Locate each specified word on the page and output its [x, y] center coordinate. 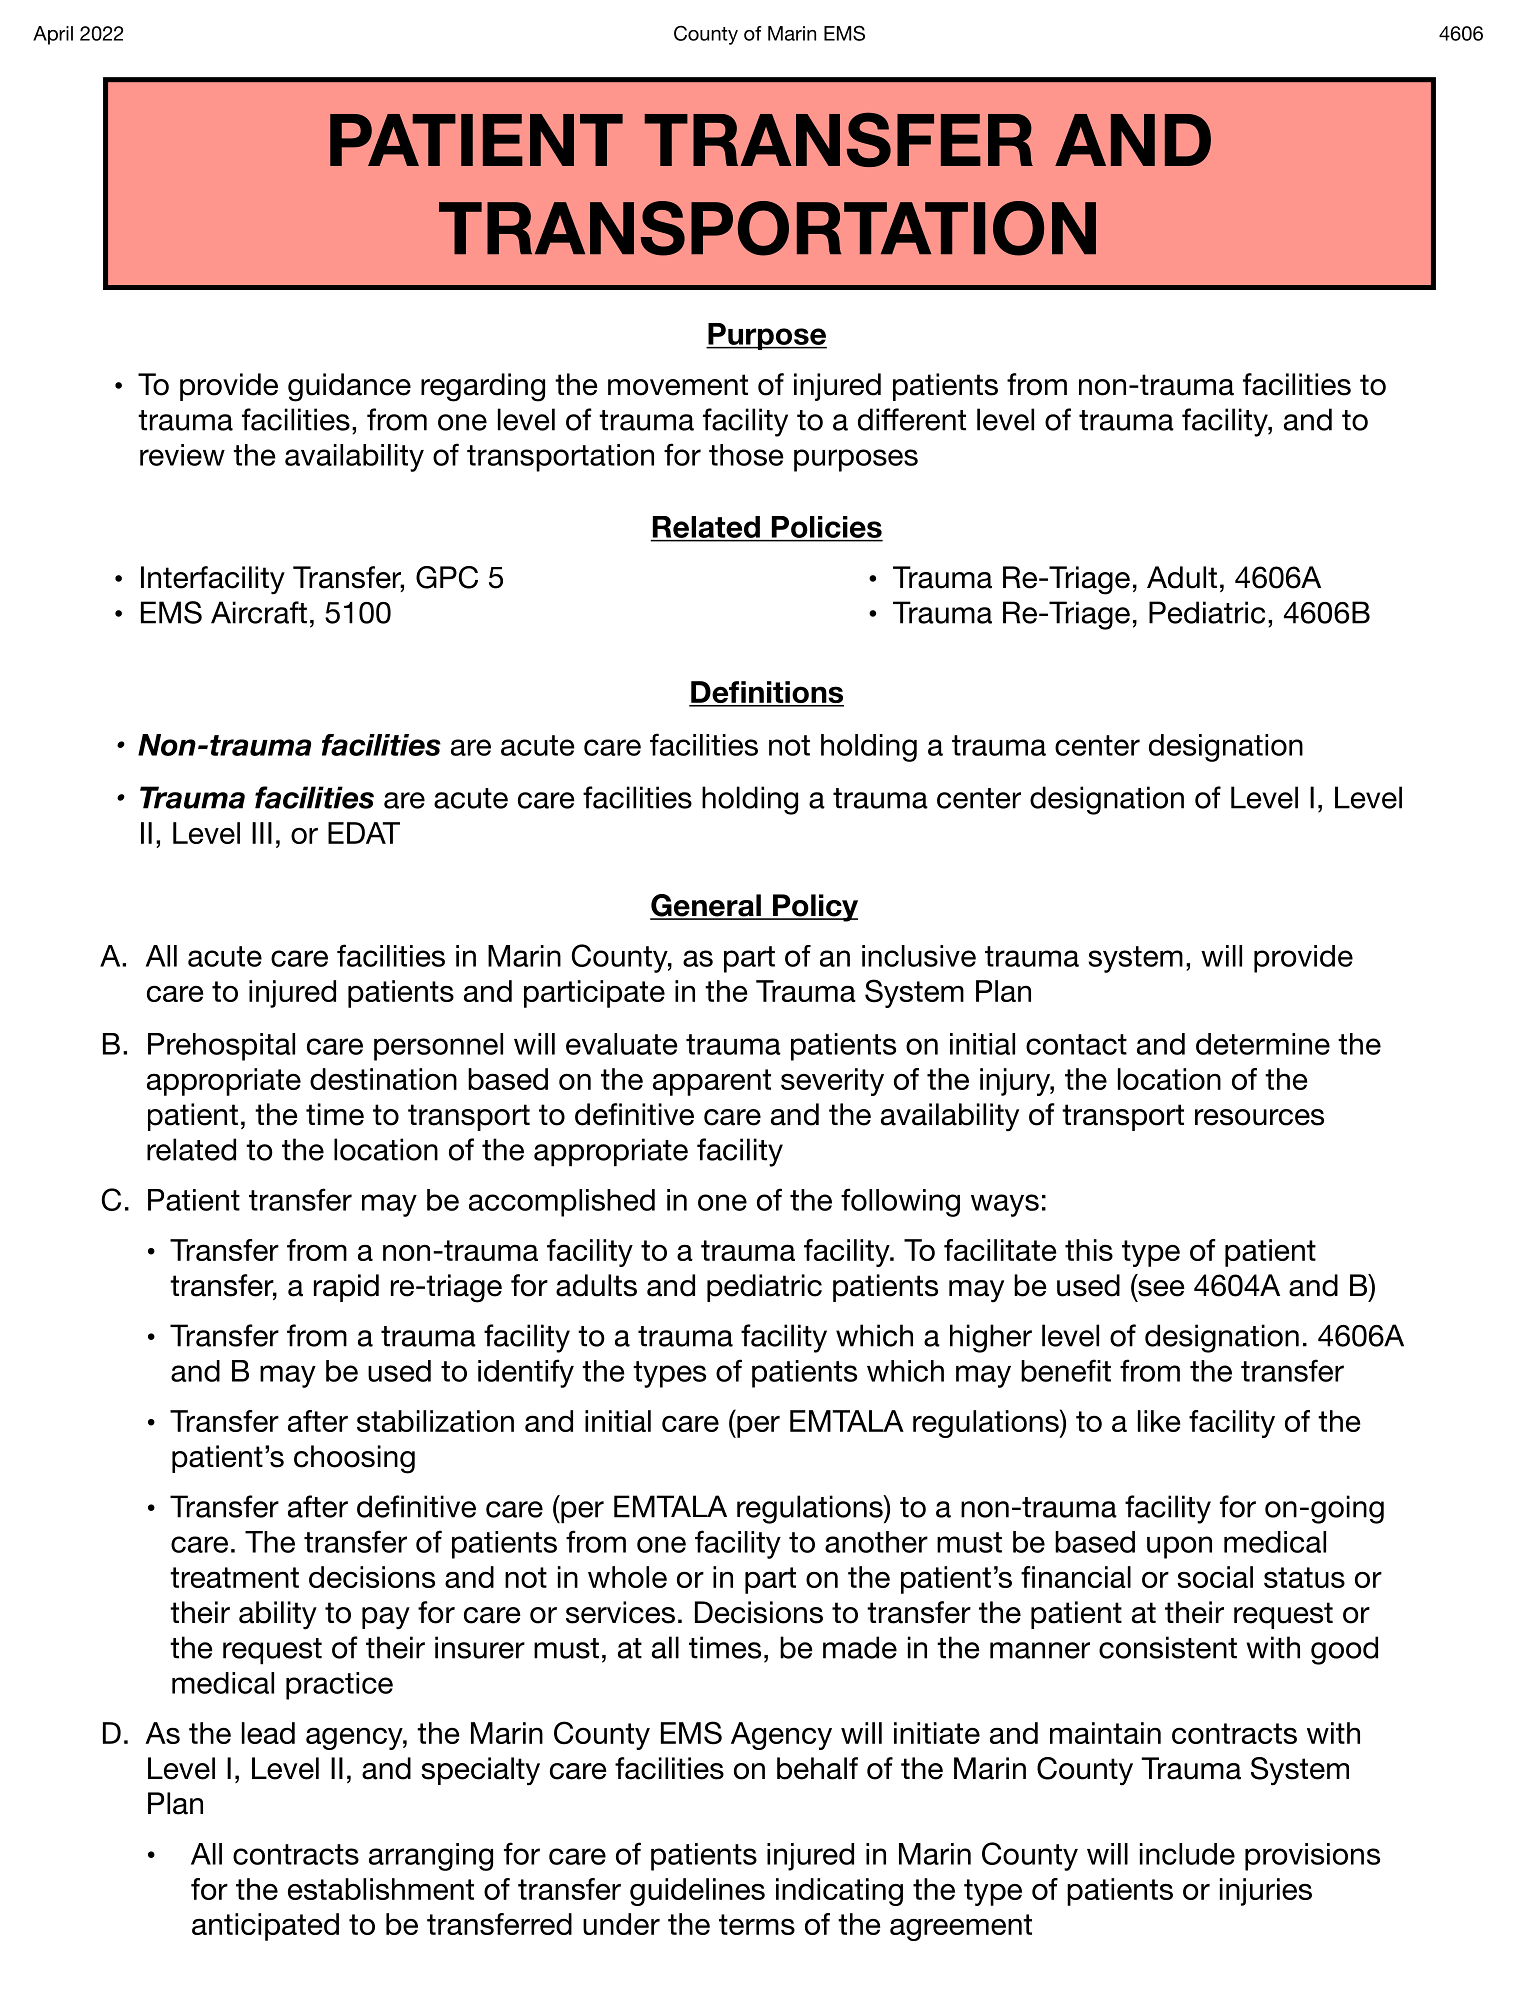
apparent [712, 1082]
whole [627, 1577]
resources [1259, 1117]
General [706, 906]
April [53, 35]
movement [678, 385]
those [746, 455]
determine [1263, 1044]
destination [383, 1079]
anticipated [265, 1927]
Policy [814, 908]
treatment [234, 1577]
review [182, 455]
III [262, 833]
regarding [483, 387]
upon [1179, 1547]
